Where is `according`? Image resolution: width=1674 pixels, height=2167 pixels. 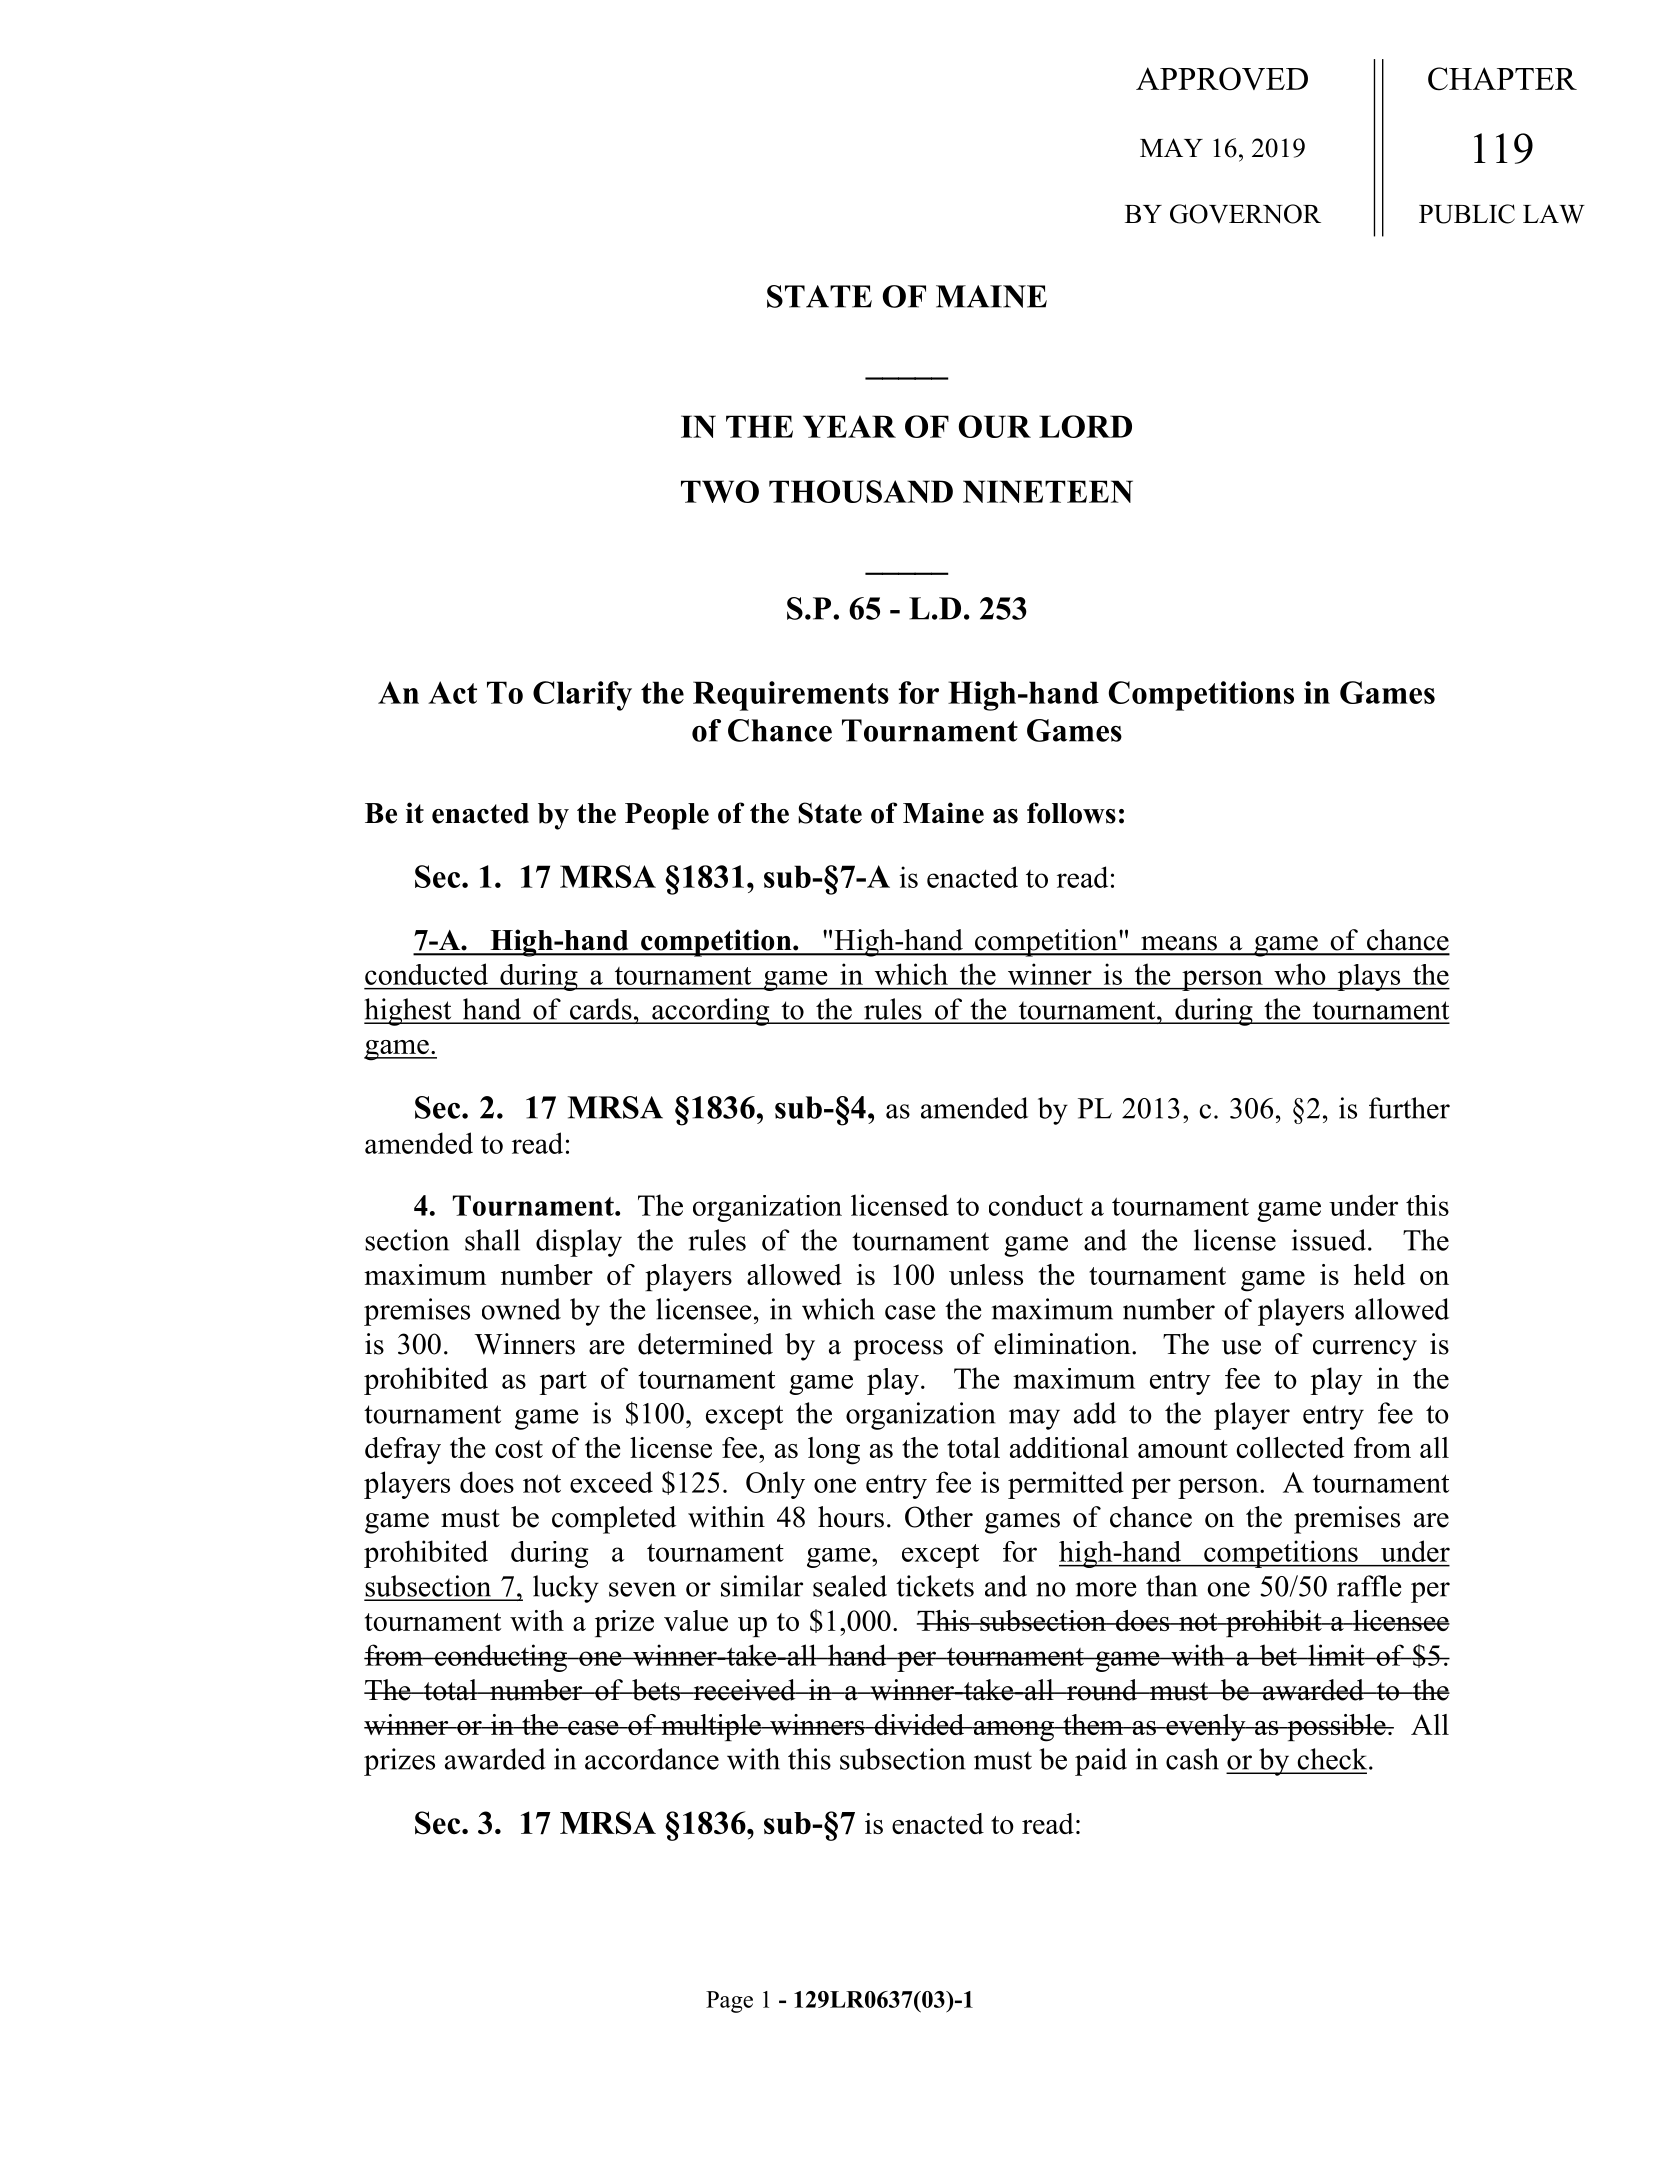
according is located at coordinates (711, 1012).
